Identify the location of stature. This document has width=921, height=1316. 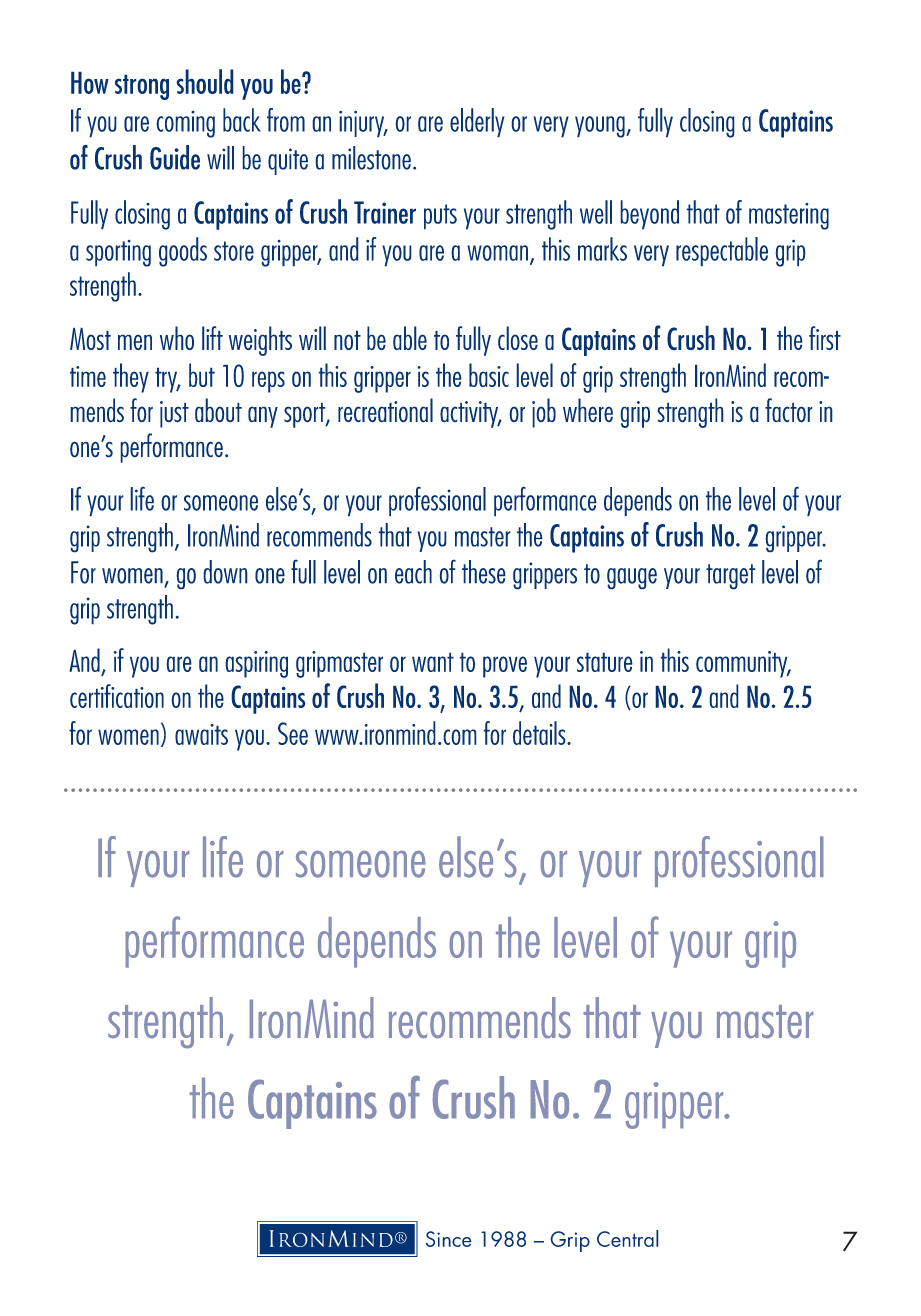
(605, 662).
